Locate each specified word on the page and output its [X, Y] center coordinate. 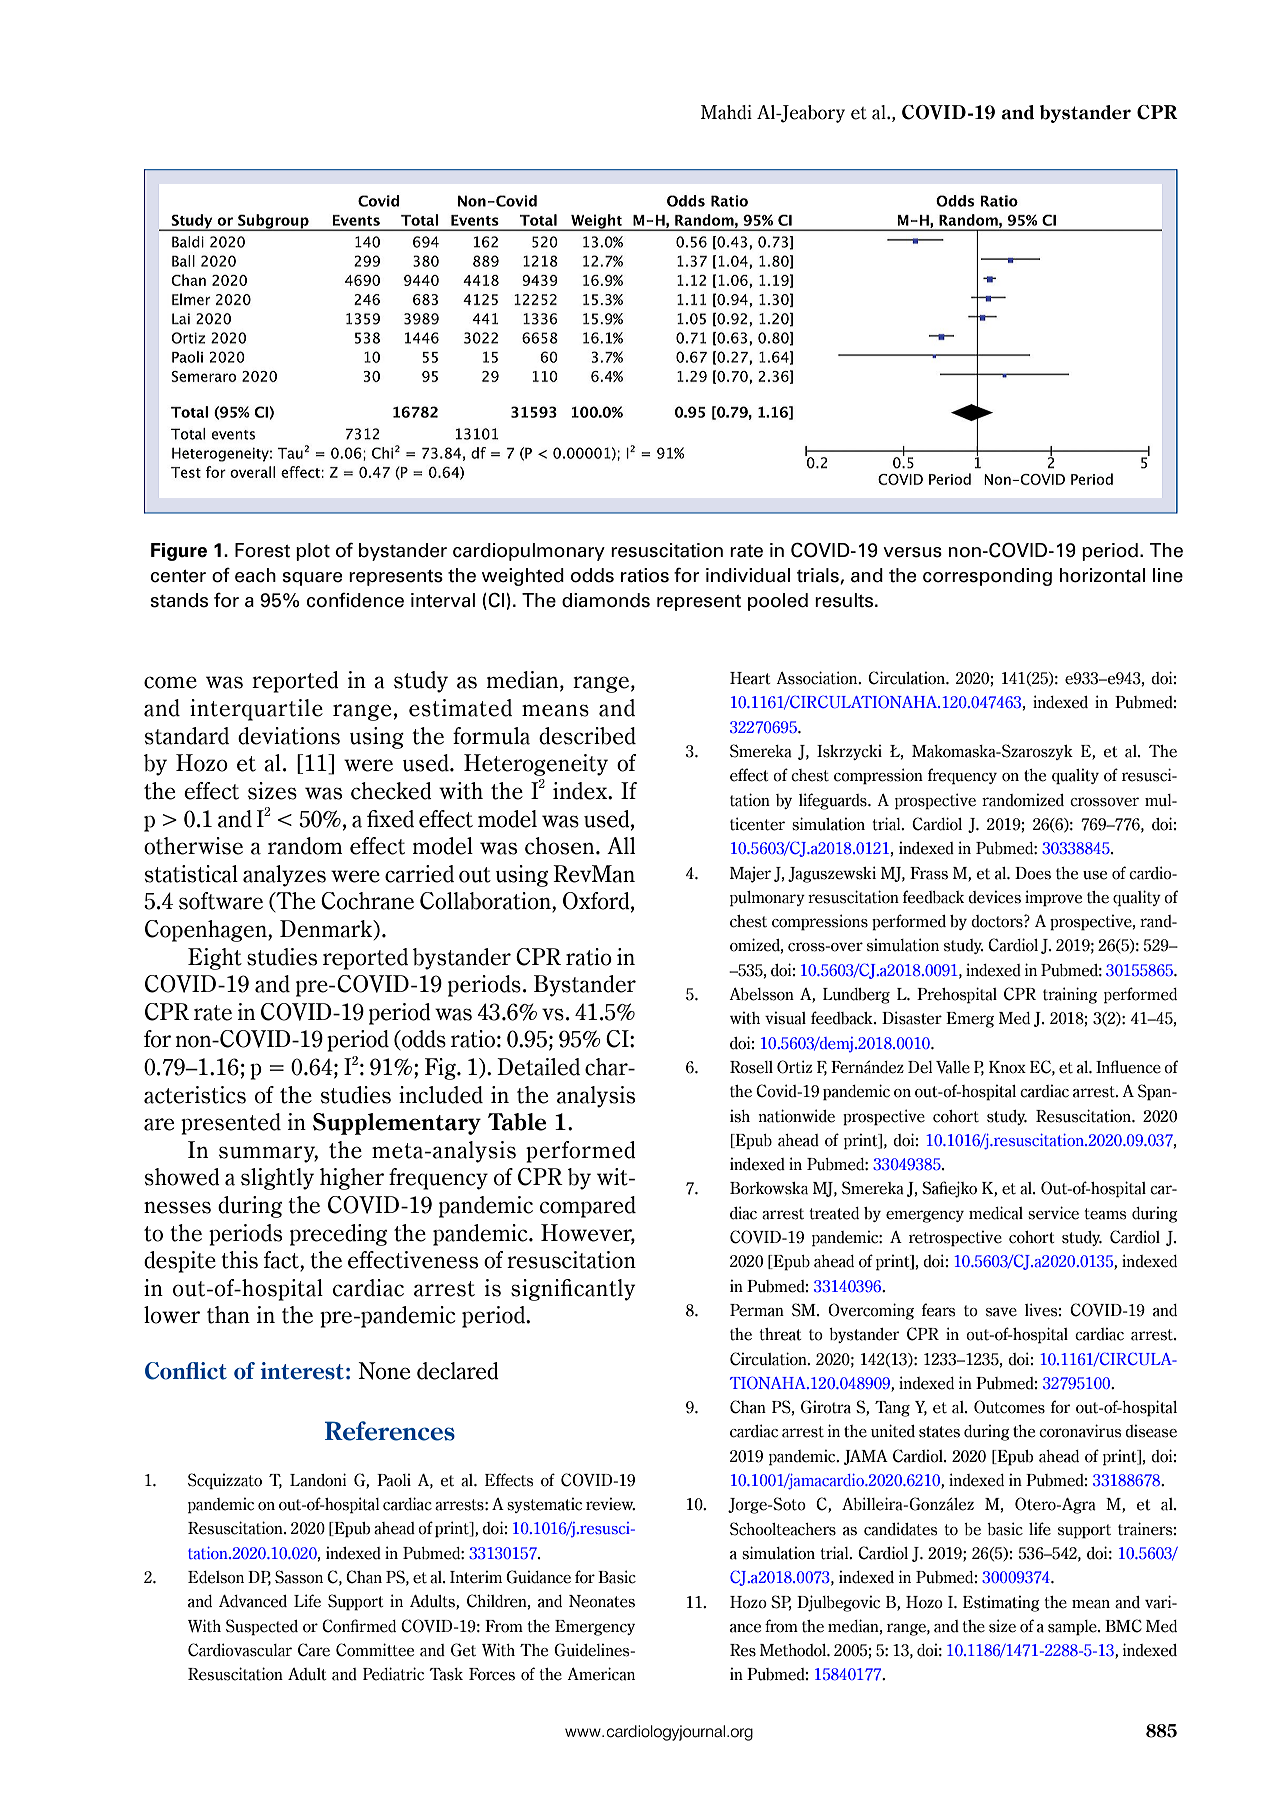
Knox [1007, 1067]
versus [912, 552]
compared [588, 1207]
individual [748, 575]
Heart [750, 678]
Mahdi [726, 112]
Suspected [262, 1627]
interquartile [256, 710]
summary [268, 1154]
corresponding [987, 577]
